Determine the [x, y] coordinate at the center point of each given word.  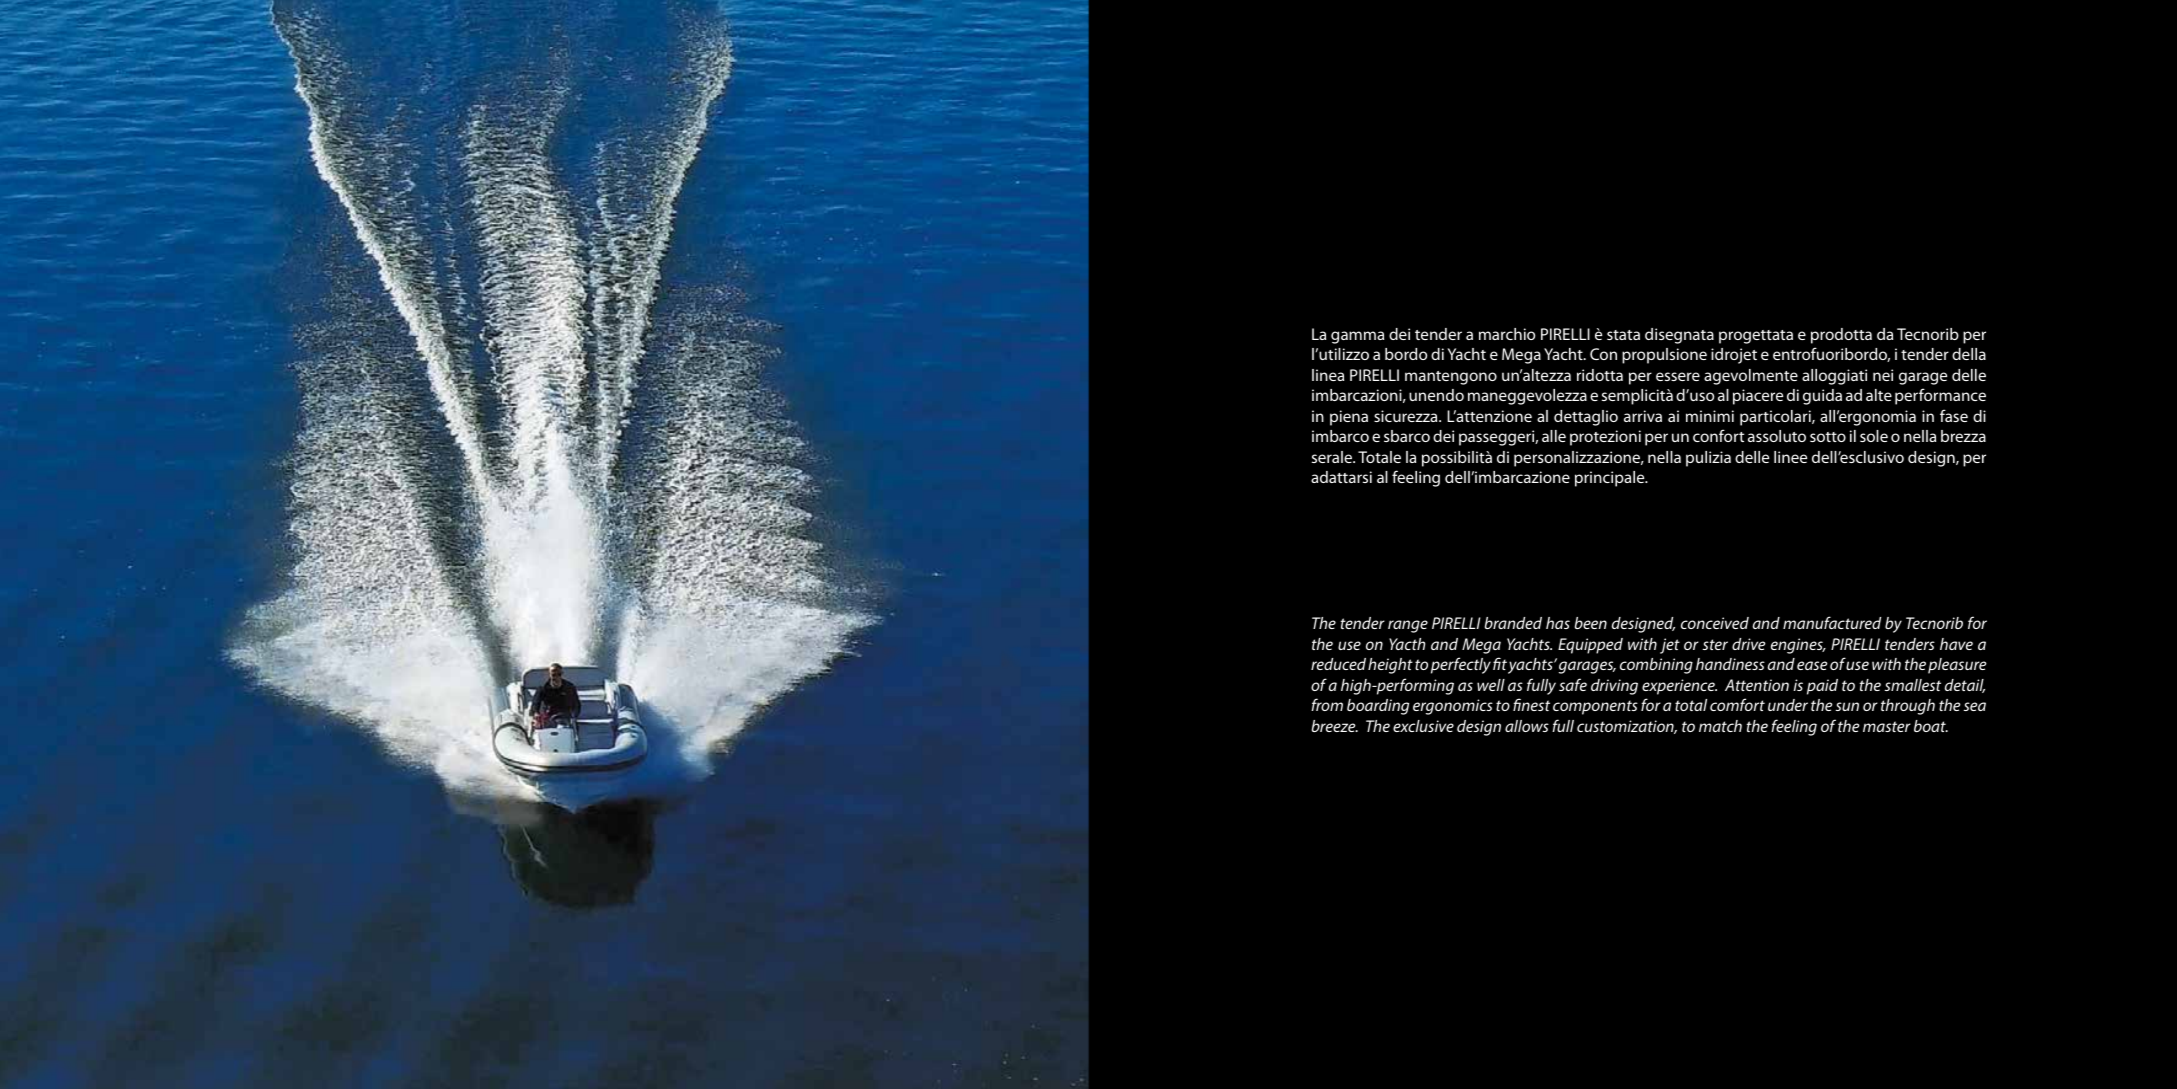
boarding [1378, 707]
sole [1874, 436]
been [1591, 623]
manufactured [1832, 622]
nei [1883, 375]
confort [1718, 435]
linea [1328, 375]
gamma [1357, 337]
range [1408, 626]
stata [1623, 335]
